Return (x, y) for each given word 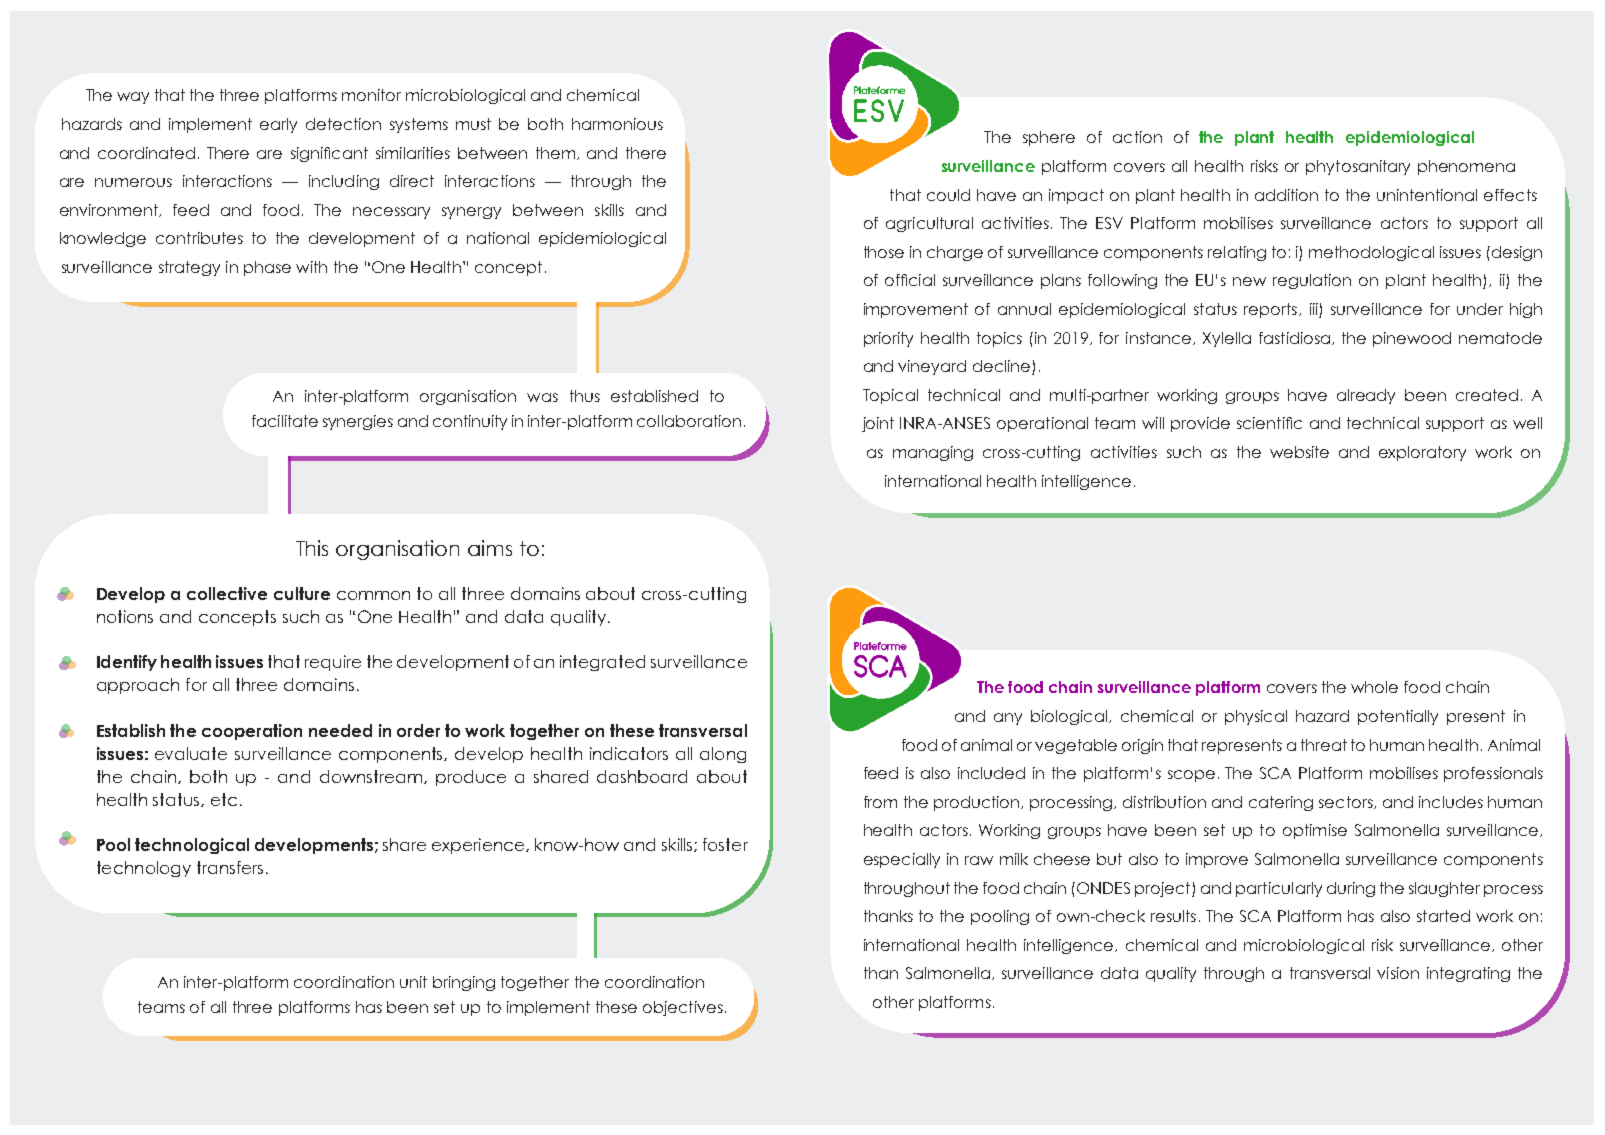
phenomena (1466, 167)
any (1008, 719)
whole (1374, 687)
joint (878, 424)
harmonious (617, 124)
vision (1398, 973)
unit (413, 982)
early (278, 125)
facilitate (285, 421)
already (1366, 396)
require (333, 663)
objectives (683, 1008)
